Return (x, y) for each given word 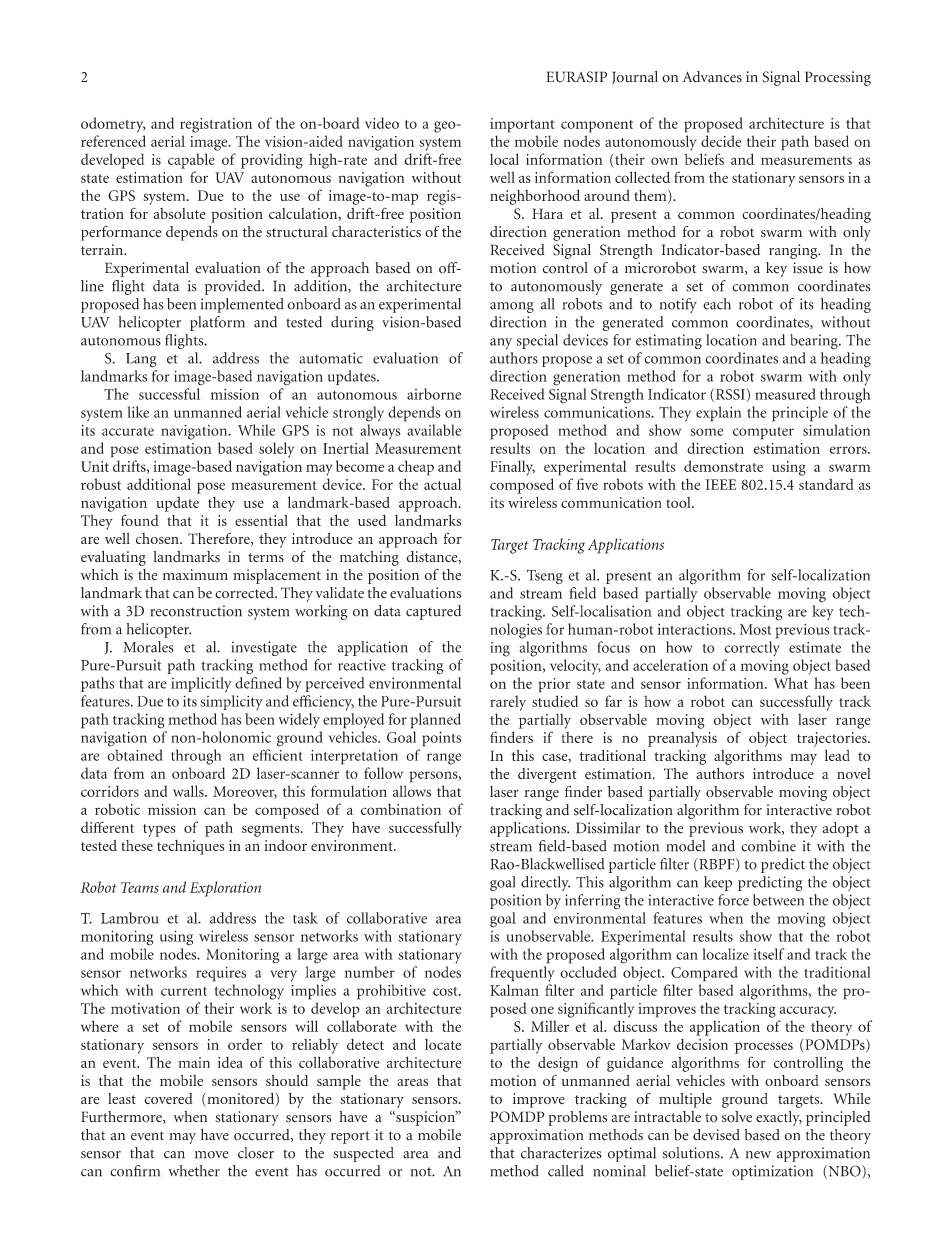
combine (768, 846)
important (522, 125)
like (138, 412)
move (212, 1155)
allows (412, 791)
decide (721, 141)
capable (191, 161)
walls (189, 791)
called (566, 1171)
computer (763, 433)
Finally (512, 468)
